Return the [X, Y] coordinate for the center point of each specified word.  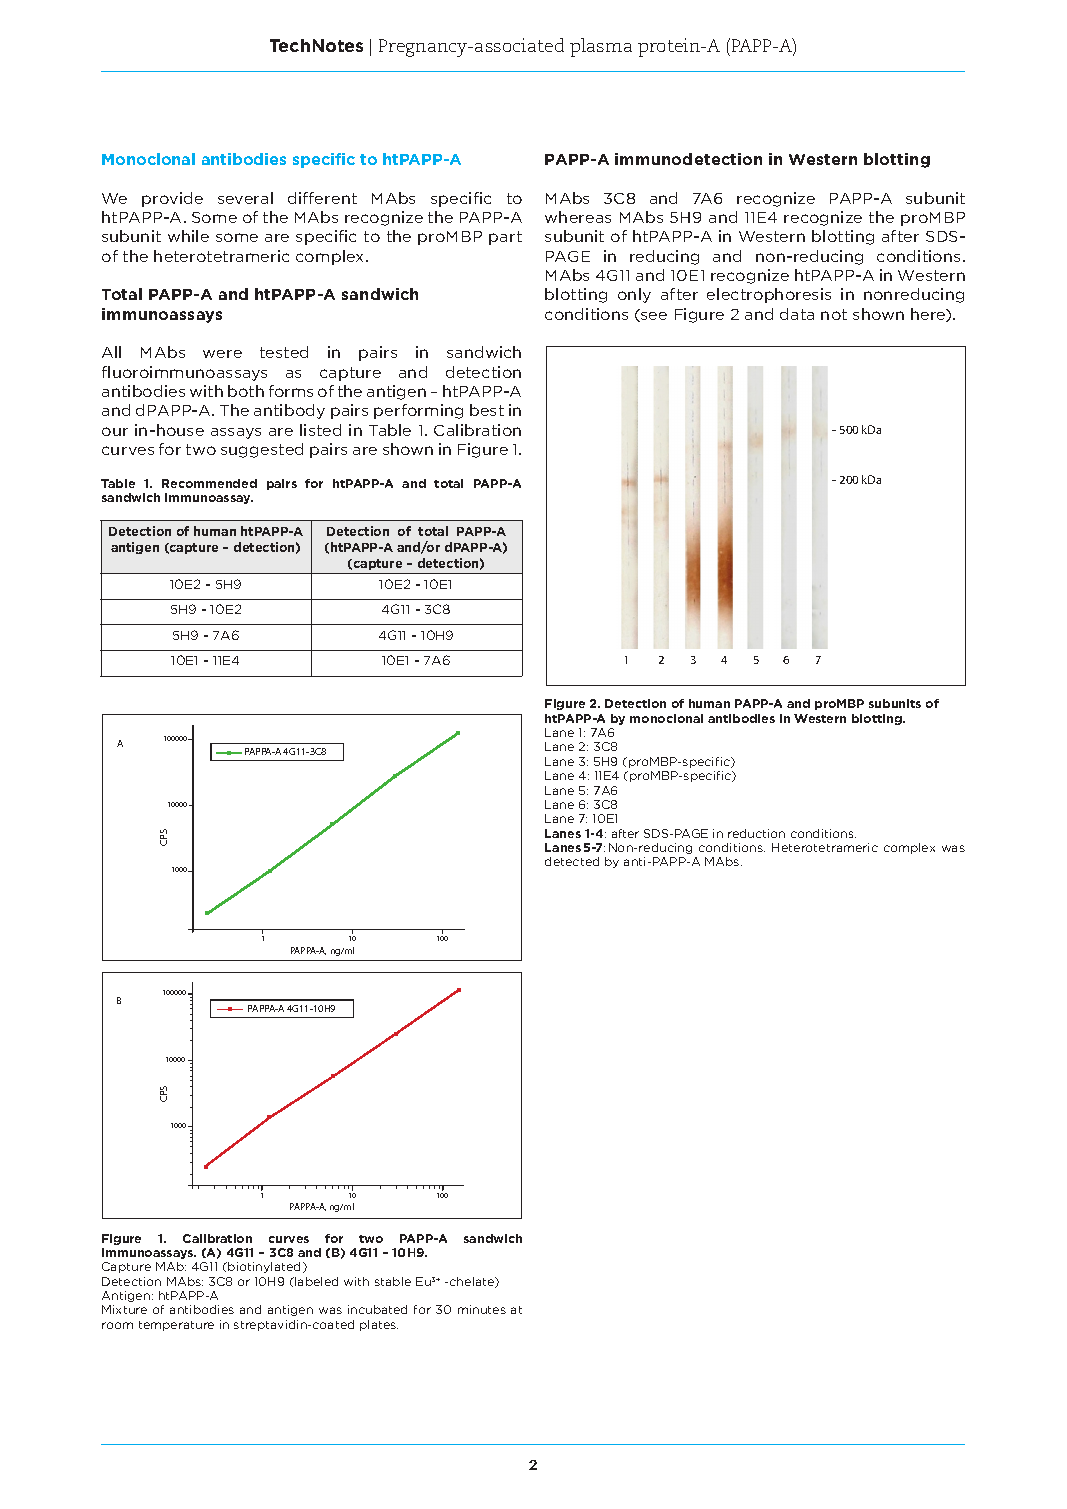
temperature [176, 1326]
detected [572, 861]
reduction [756, 833]
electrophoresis [769, 295]
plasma [601, 47]
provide [172, 199]
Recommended [209, 483]
